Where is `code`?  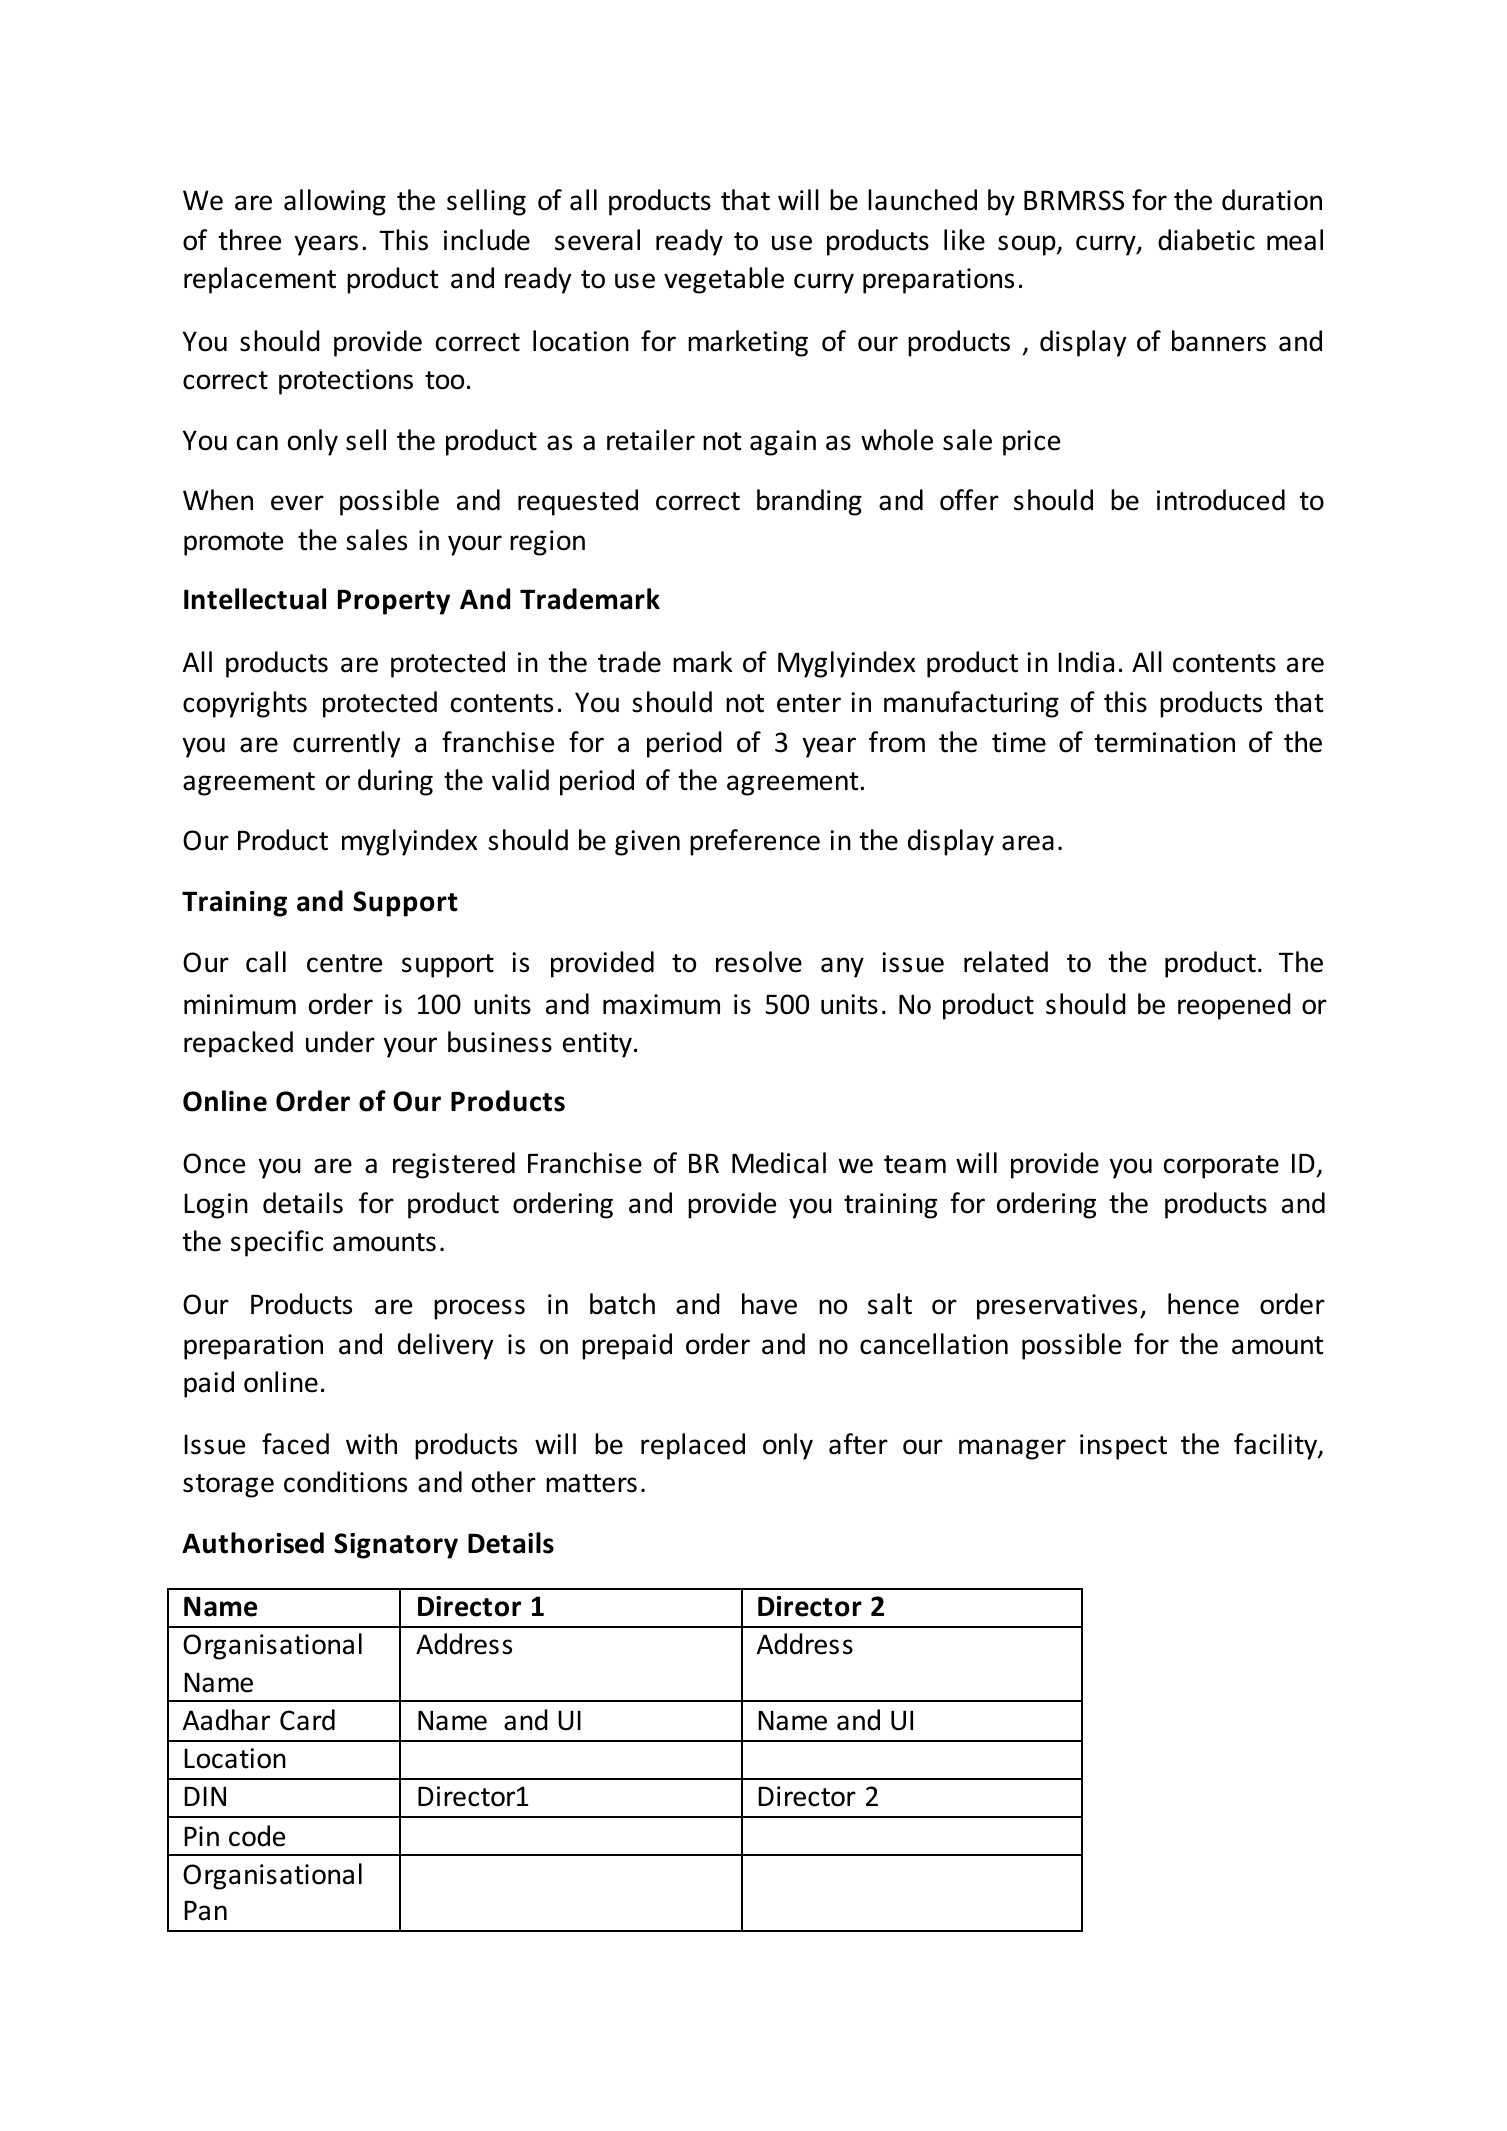 code is located at coordinates (257, 1836).
